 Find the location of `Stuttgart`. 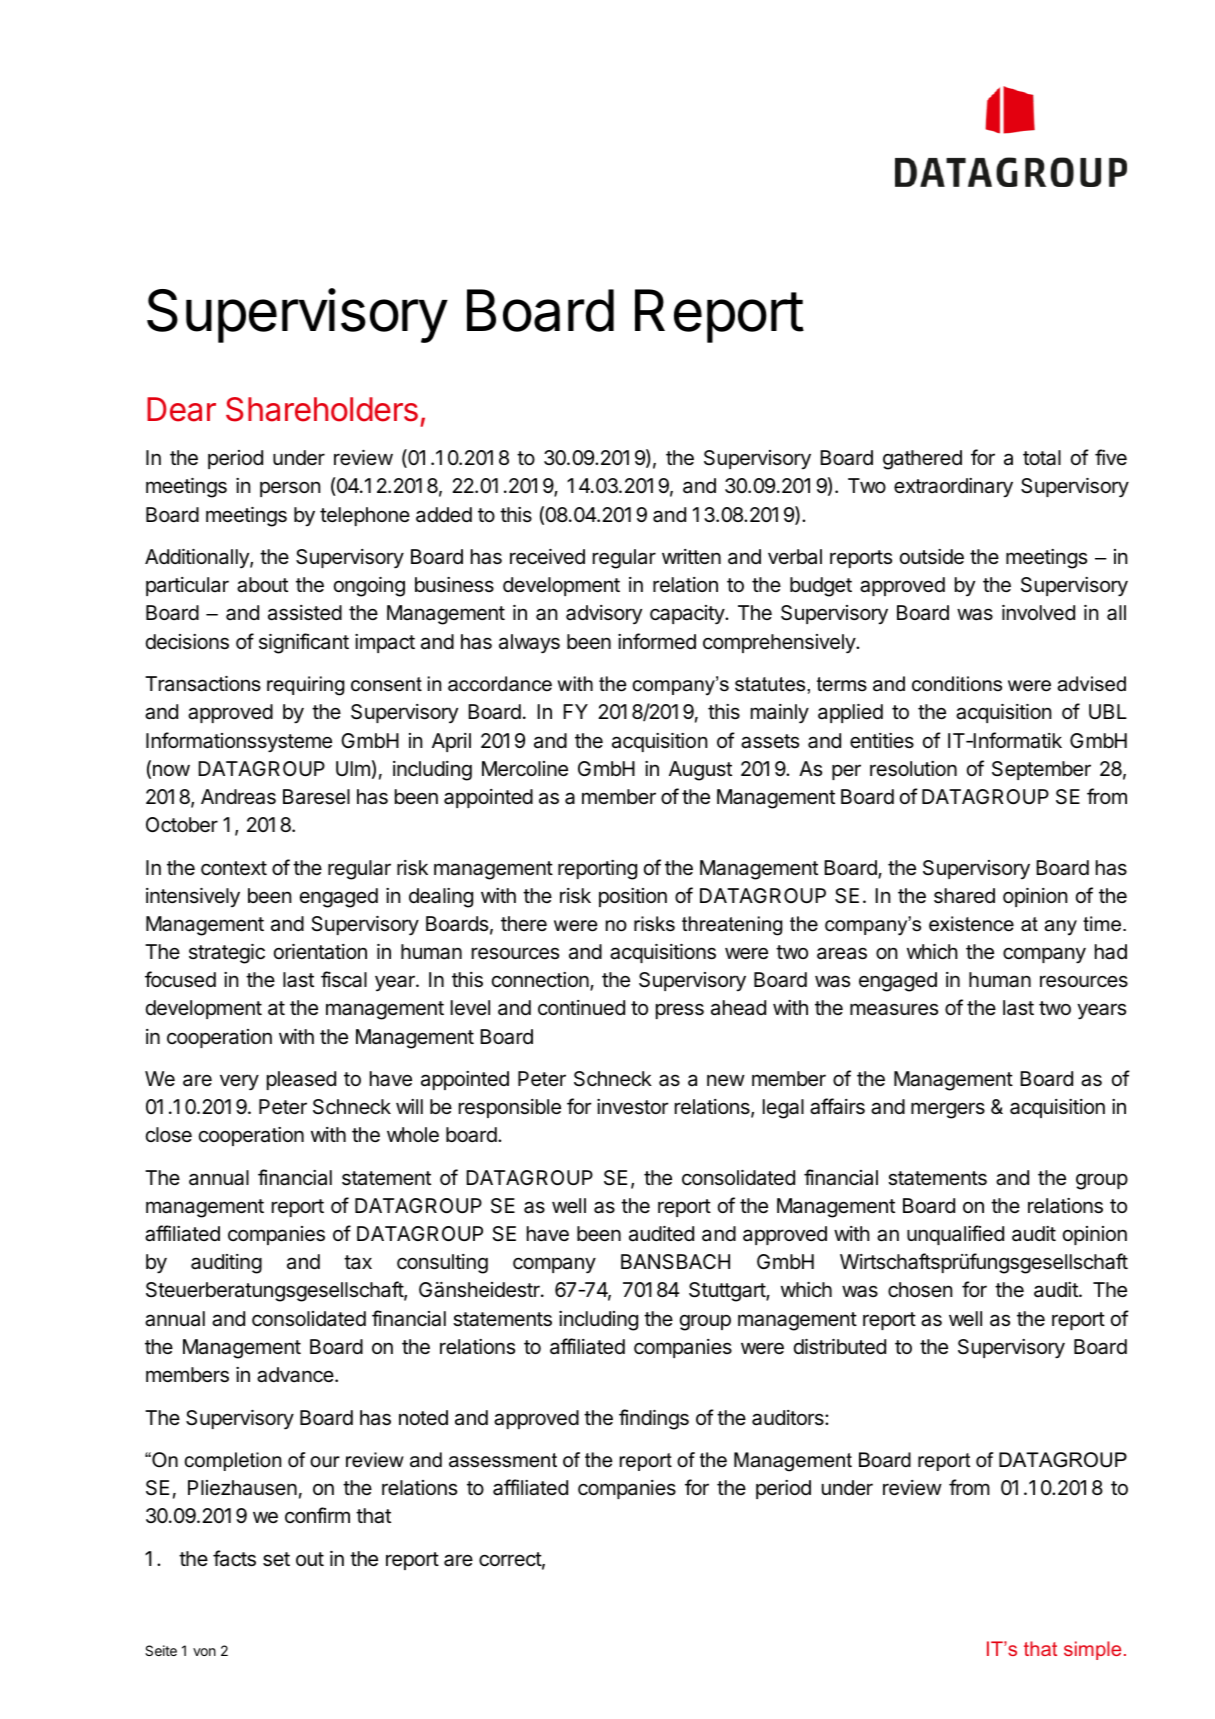

Stuttgart is located at coordinates (728, 1292).
